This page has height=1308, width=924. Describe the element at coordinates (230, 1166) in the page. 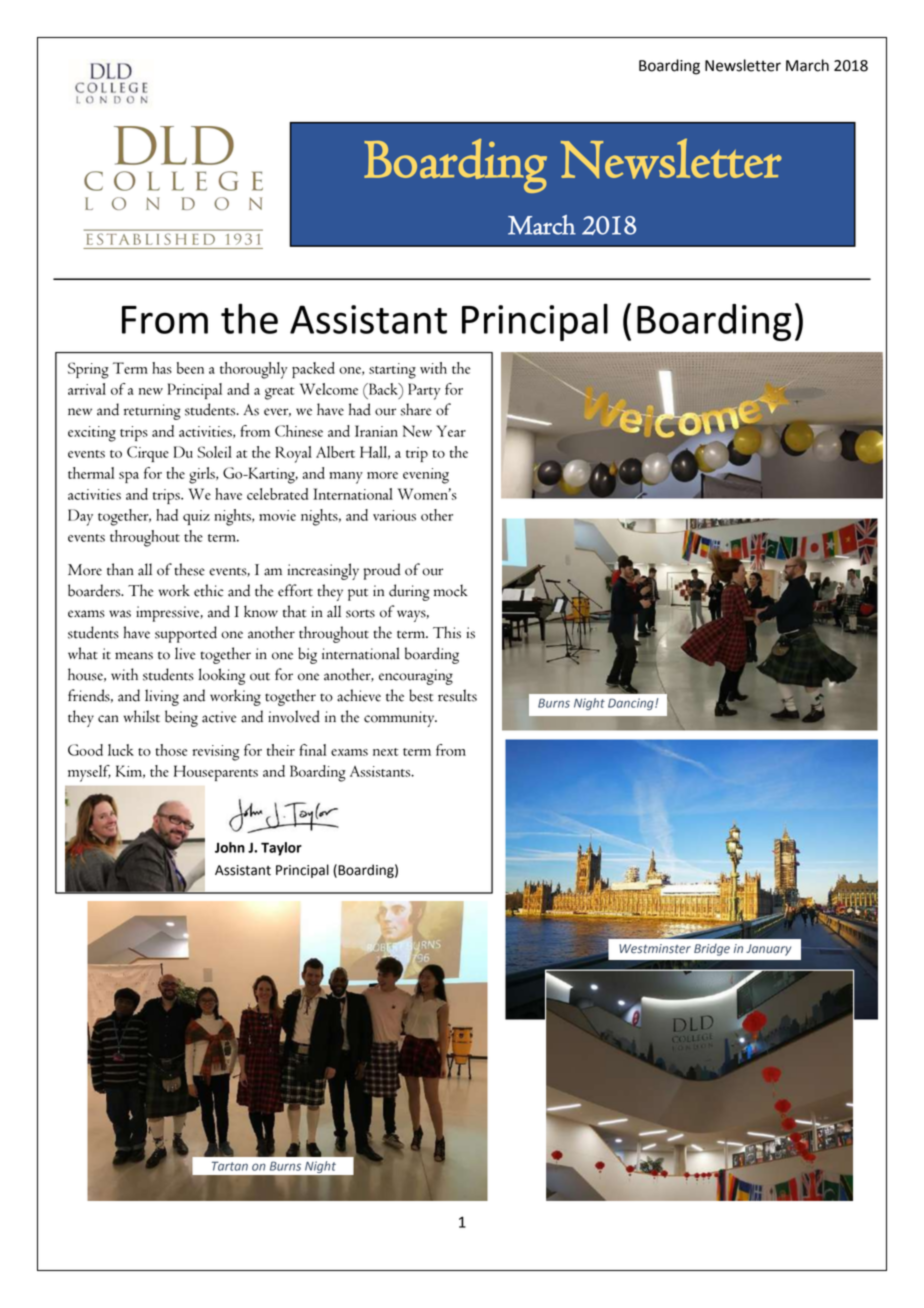

I see `Tartan` at that location.
